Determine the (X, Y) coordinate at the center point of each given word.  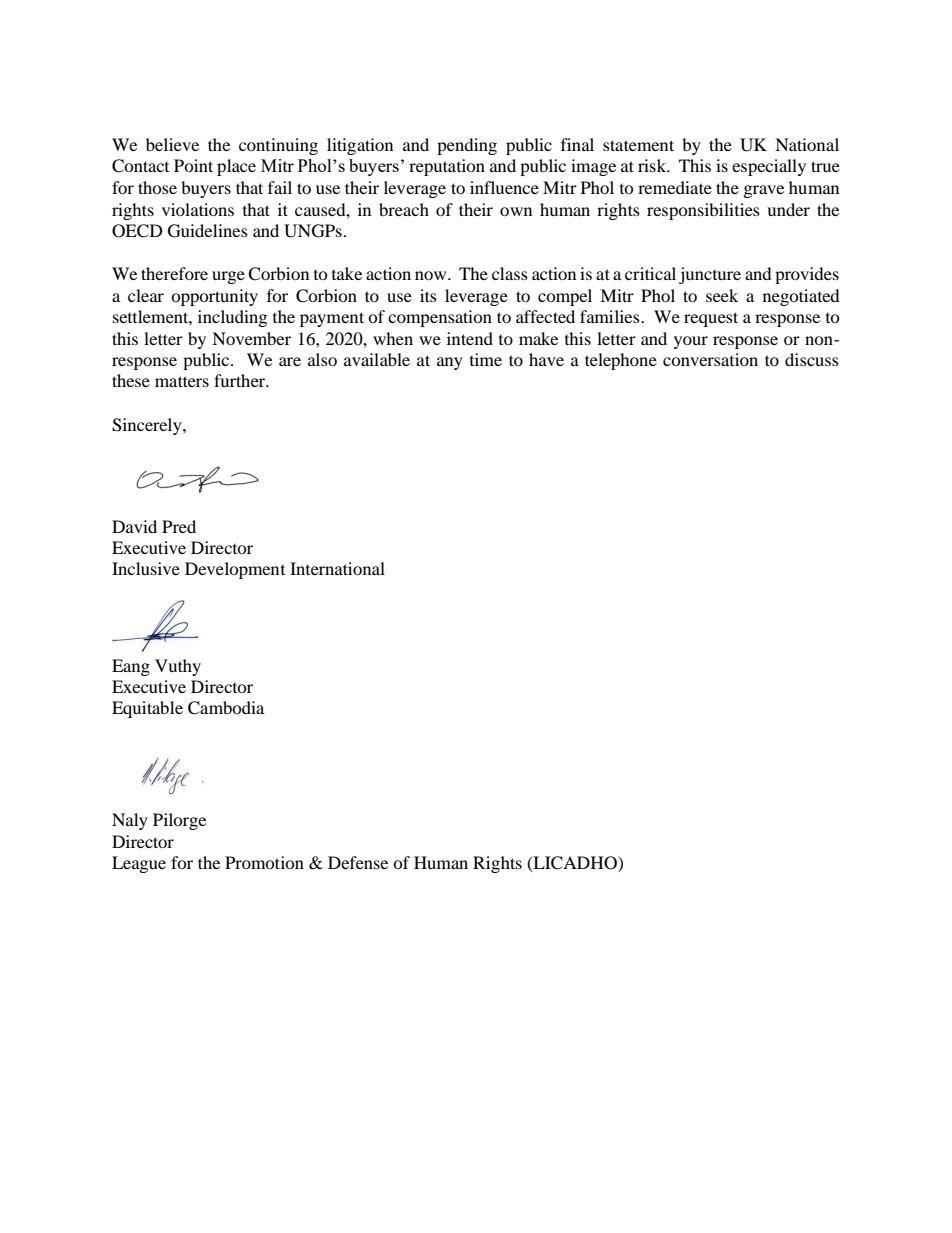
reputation (447, 167)
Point (193, 165)
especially (769, 167)
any (450, 363)
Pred (179, 526)
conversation (710, 359)
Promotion (264, 862)
